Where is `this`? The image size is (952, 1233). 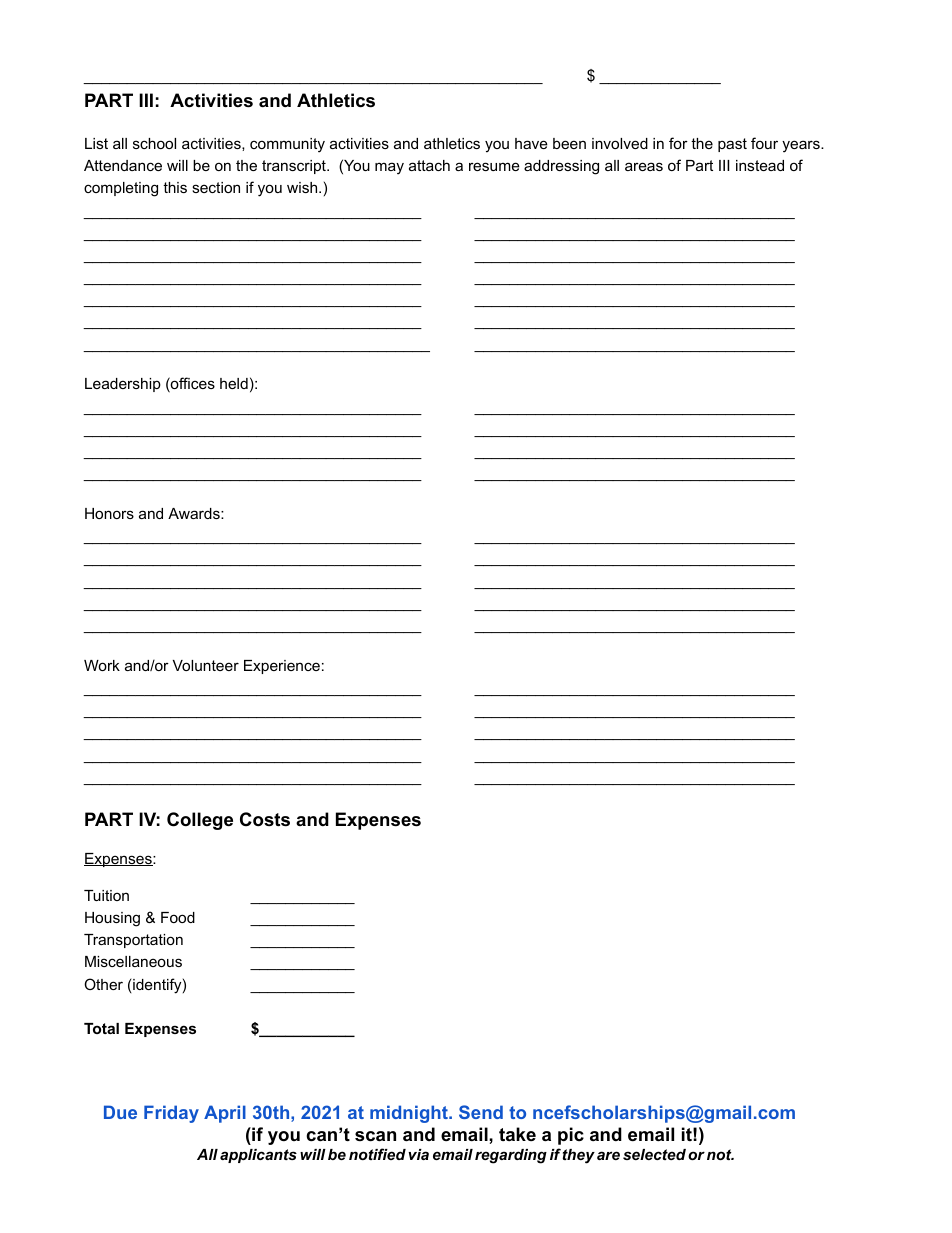
this is located at coordinates (175, 187).
